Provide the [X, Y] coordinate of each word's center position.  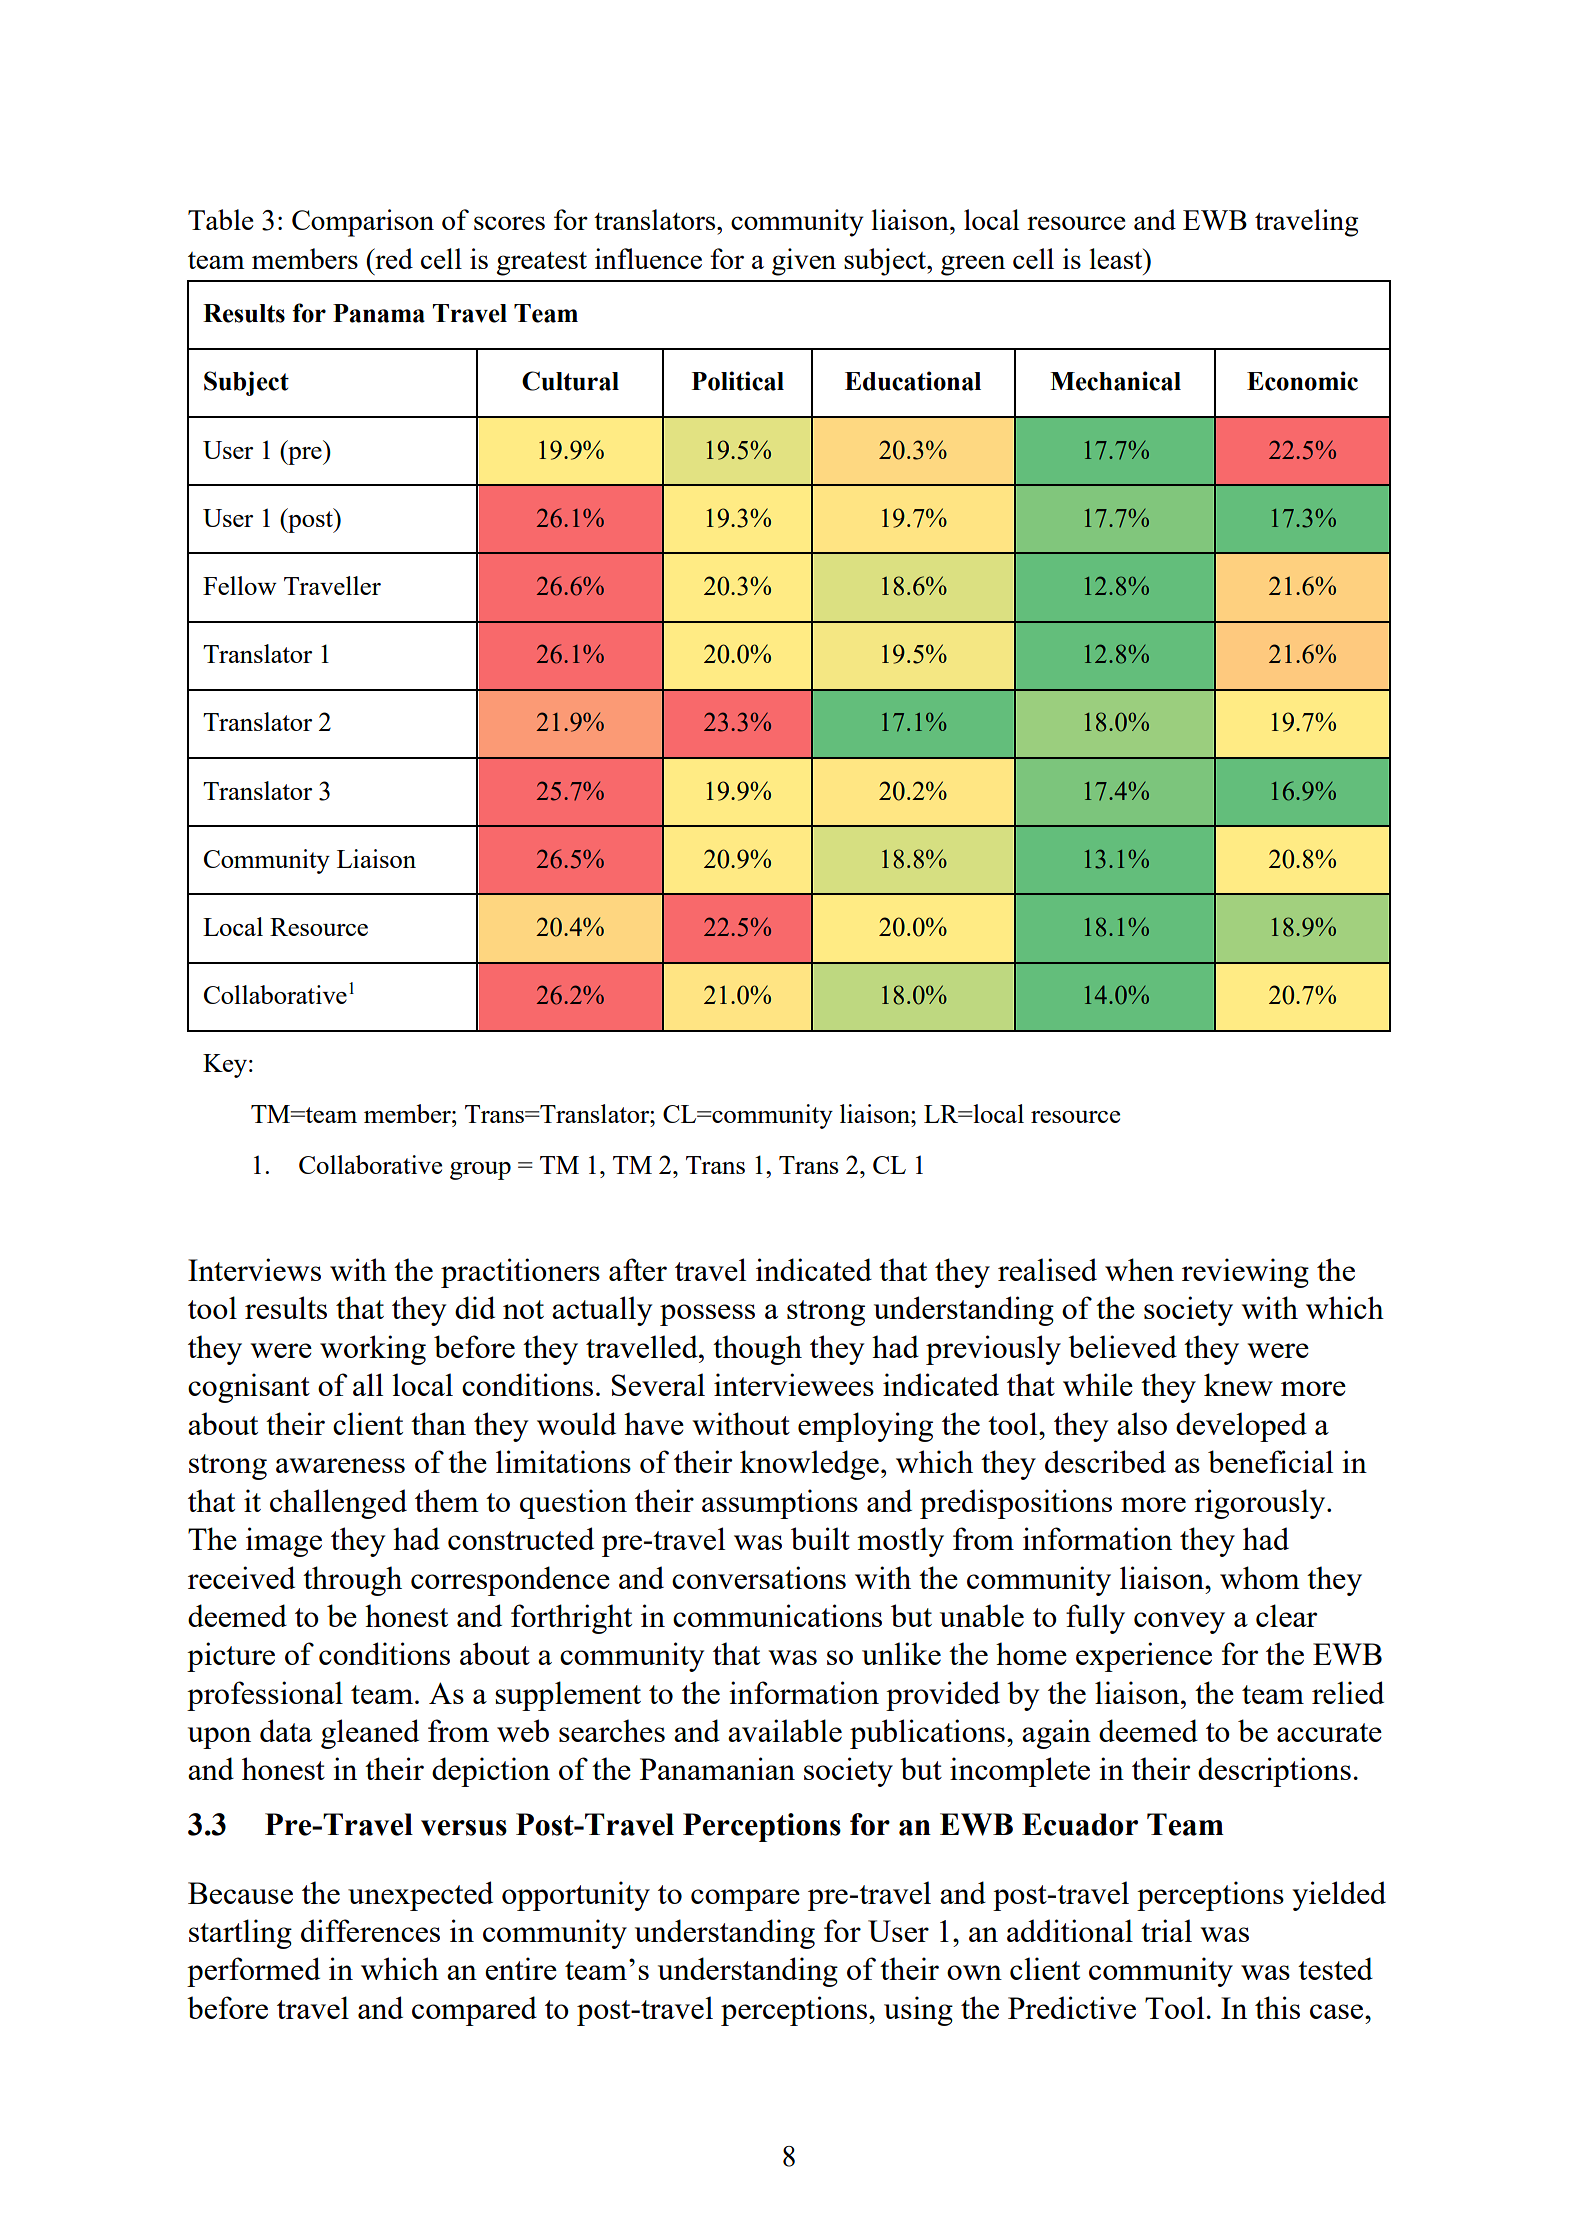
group [480, 1171]
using [918, 2011]
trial [1166, 1930]
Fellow [240, 585]
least [1117, 258]
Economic [1302, 381]
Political [738, 381]
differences [370, 1930]
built [820, 1538]
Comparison [363, 223]
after [638, 1269]
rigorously [1261, 1504]
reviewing [1245, 1273]
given [804, 262]
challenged [338, 1504]
